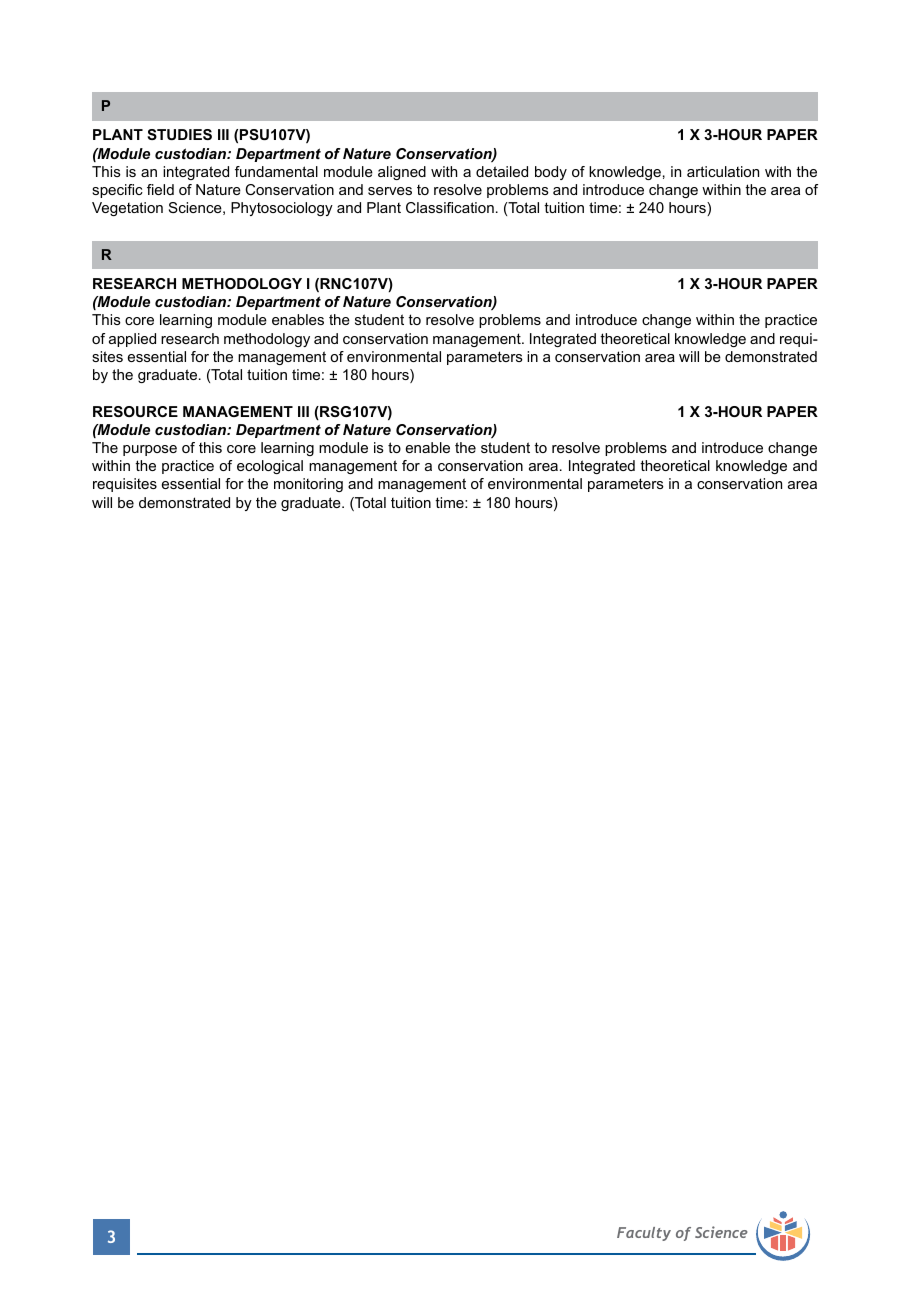 Image resolution: width=910 pixels, height=1291 pixels. What do you see at coordinates (402, 173) in the image?
I see `aligned` at bounding box center [402, 173].
